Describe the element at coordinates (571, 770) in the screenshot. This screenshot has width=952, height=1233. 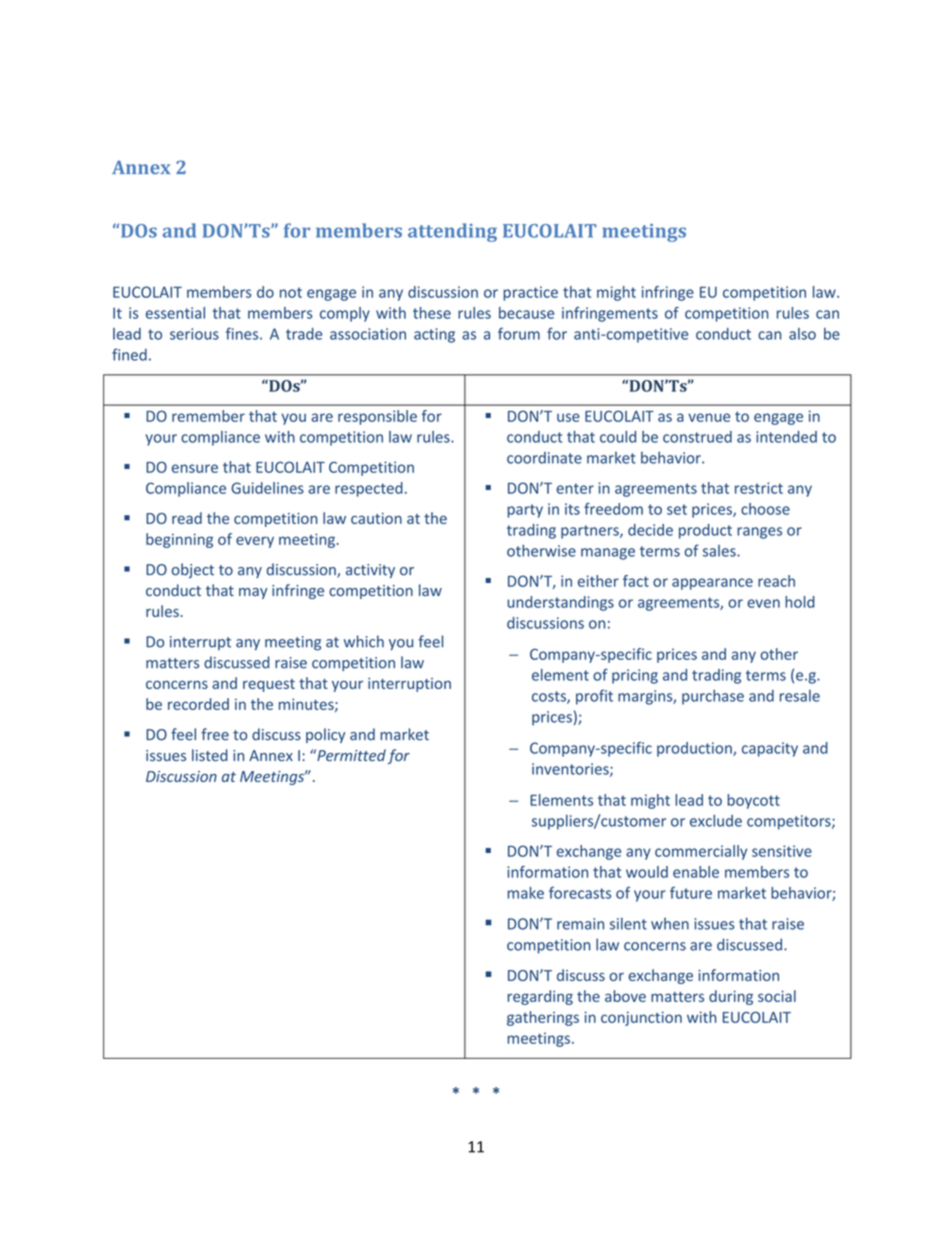
I see `inventories` at that location.
